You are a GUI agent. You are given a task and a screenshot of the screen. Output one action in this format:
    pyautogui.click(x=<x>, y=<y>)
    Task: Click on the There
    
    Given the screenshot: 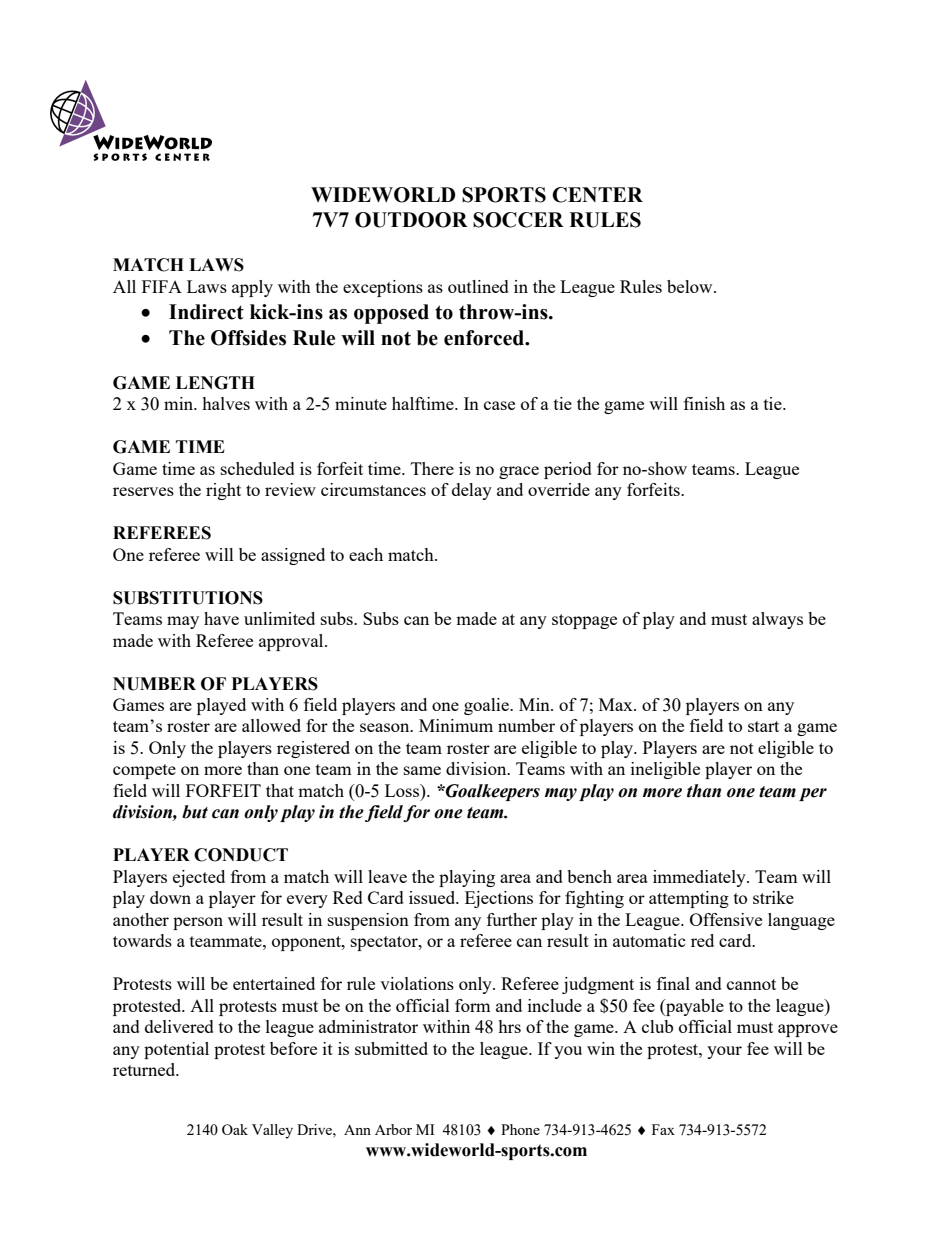 What is the action you would take?
    pyautogui.click(x=432, y=468)
